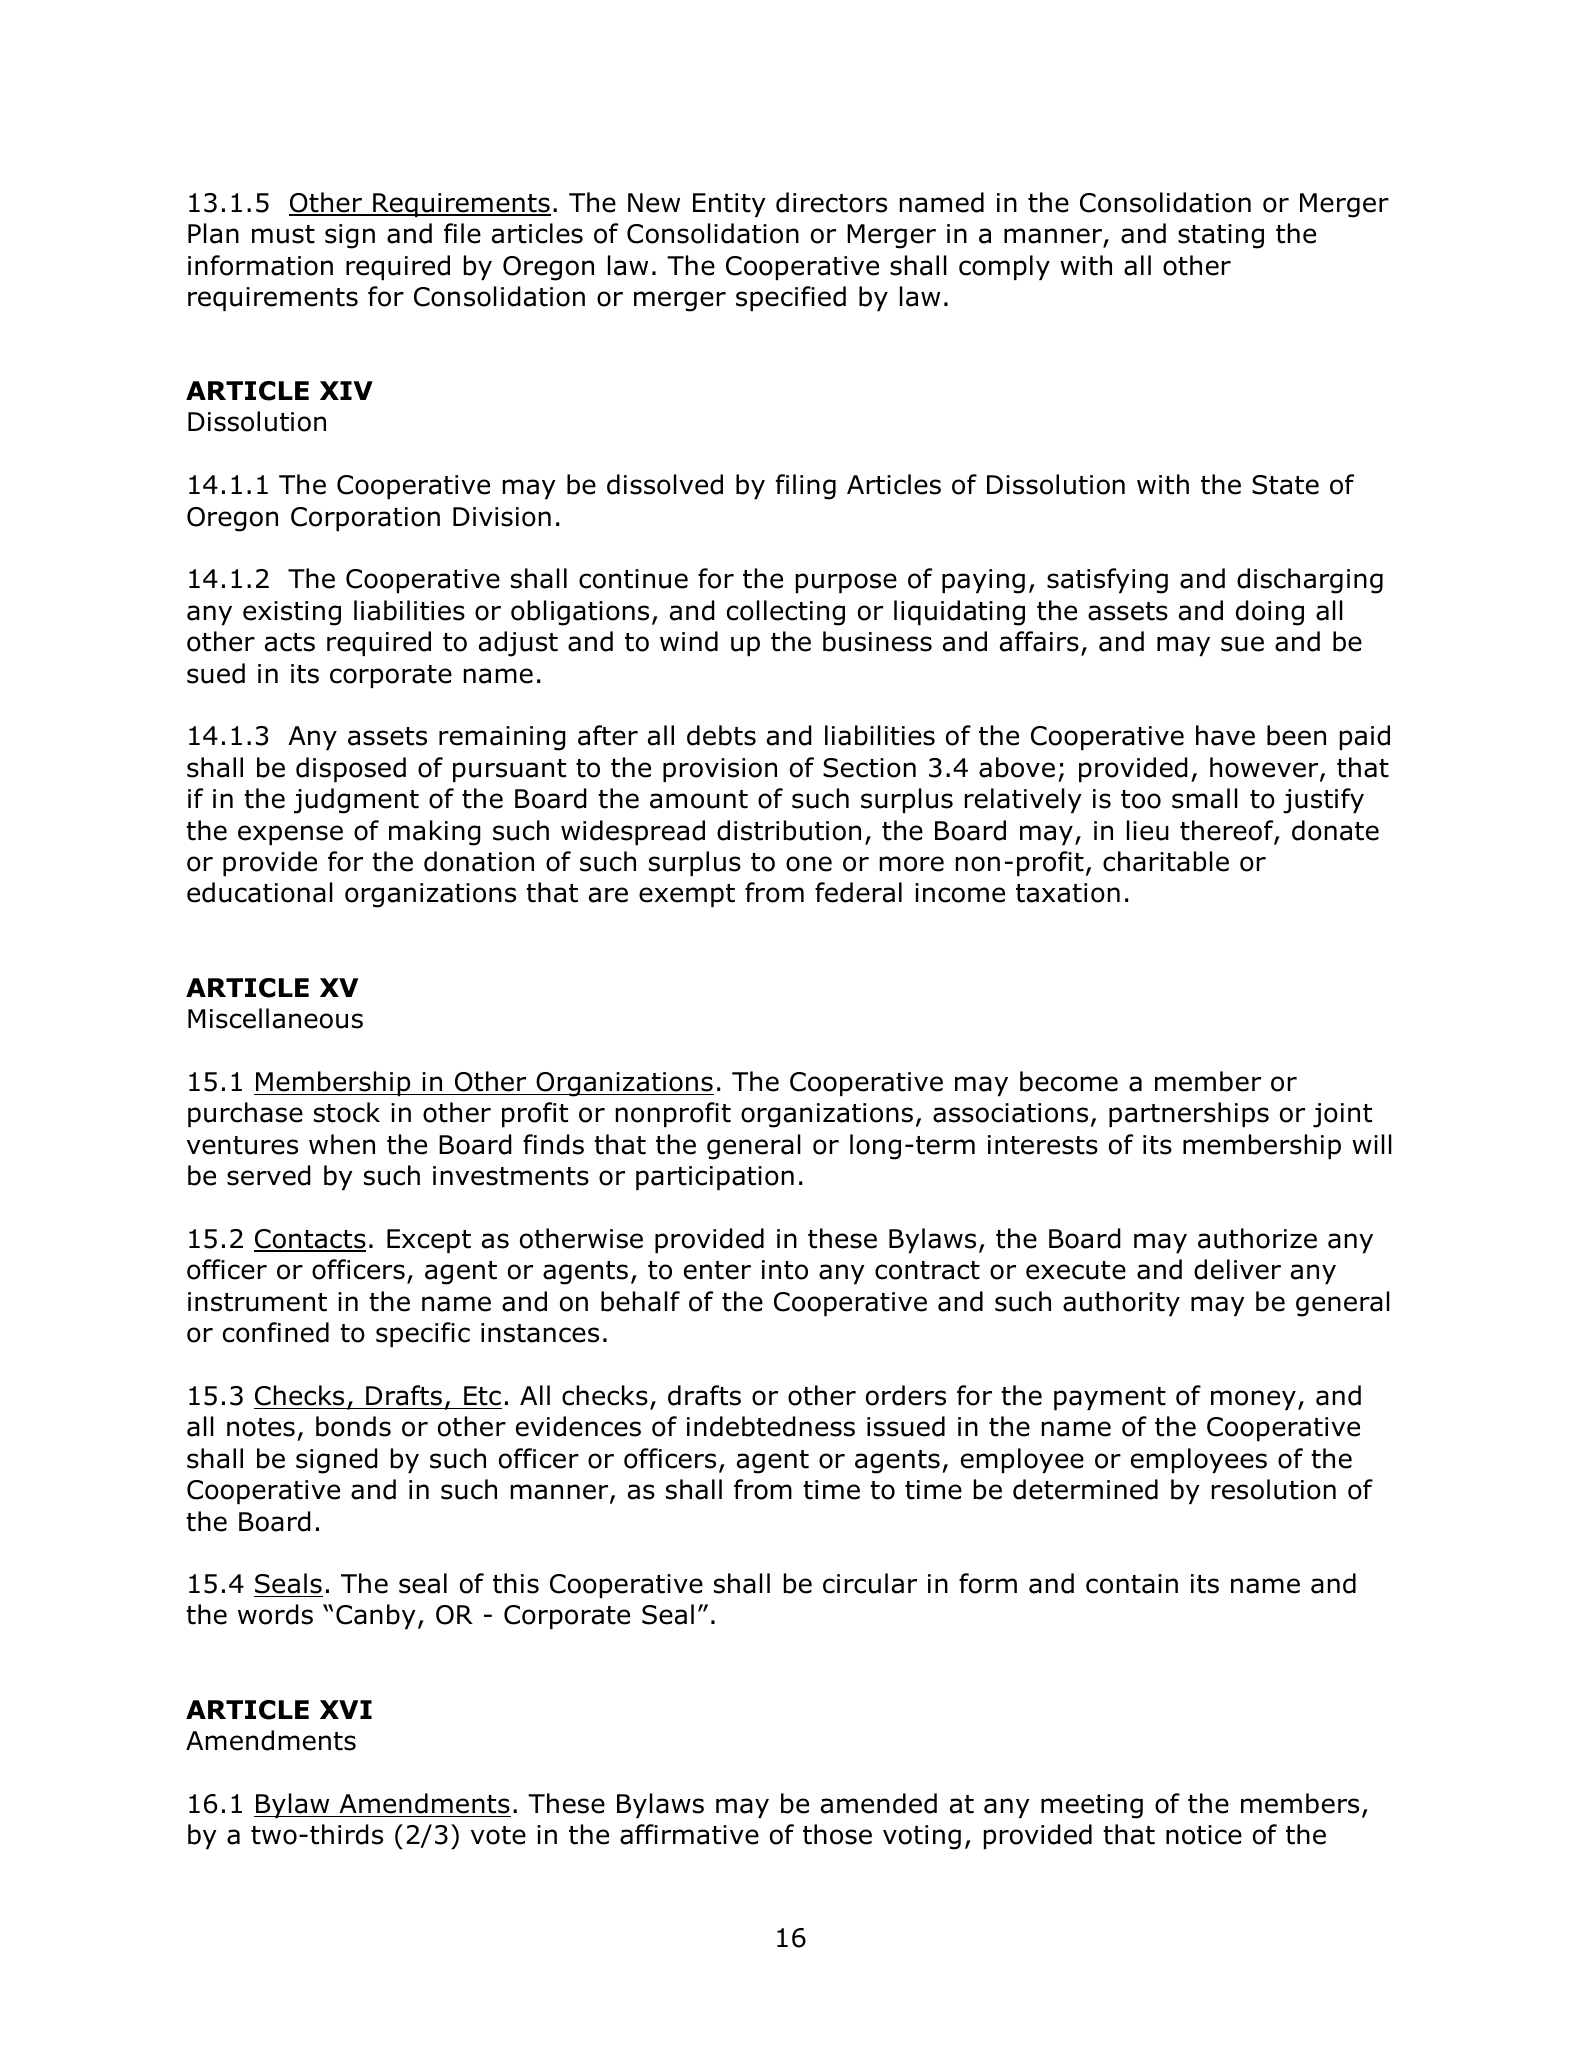 Image resolution: width=1581 pixels, height=2046 pixels. What do you see at coordinates (1189, 1114) in the image?
I see `partnerships` at bounding box center [1189, 1114].
